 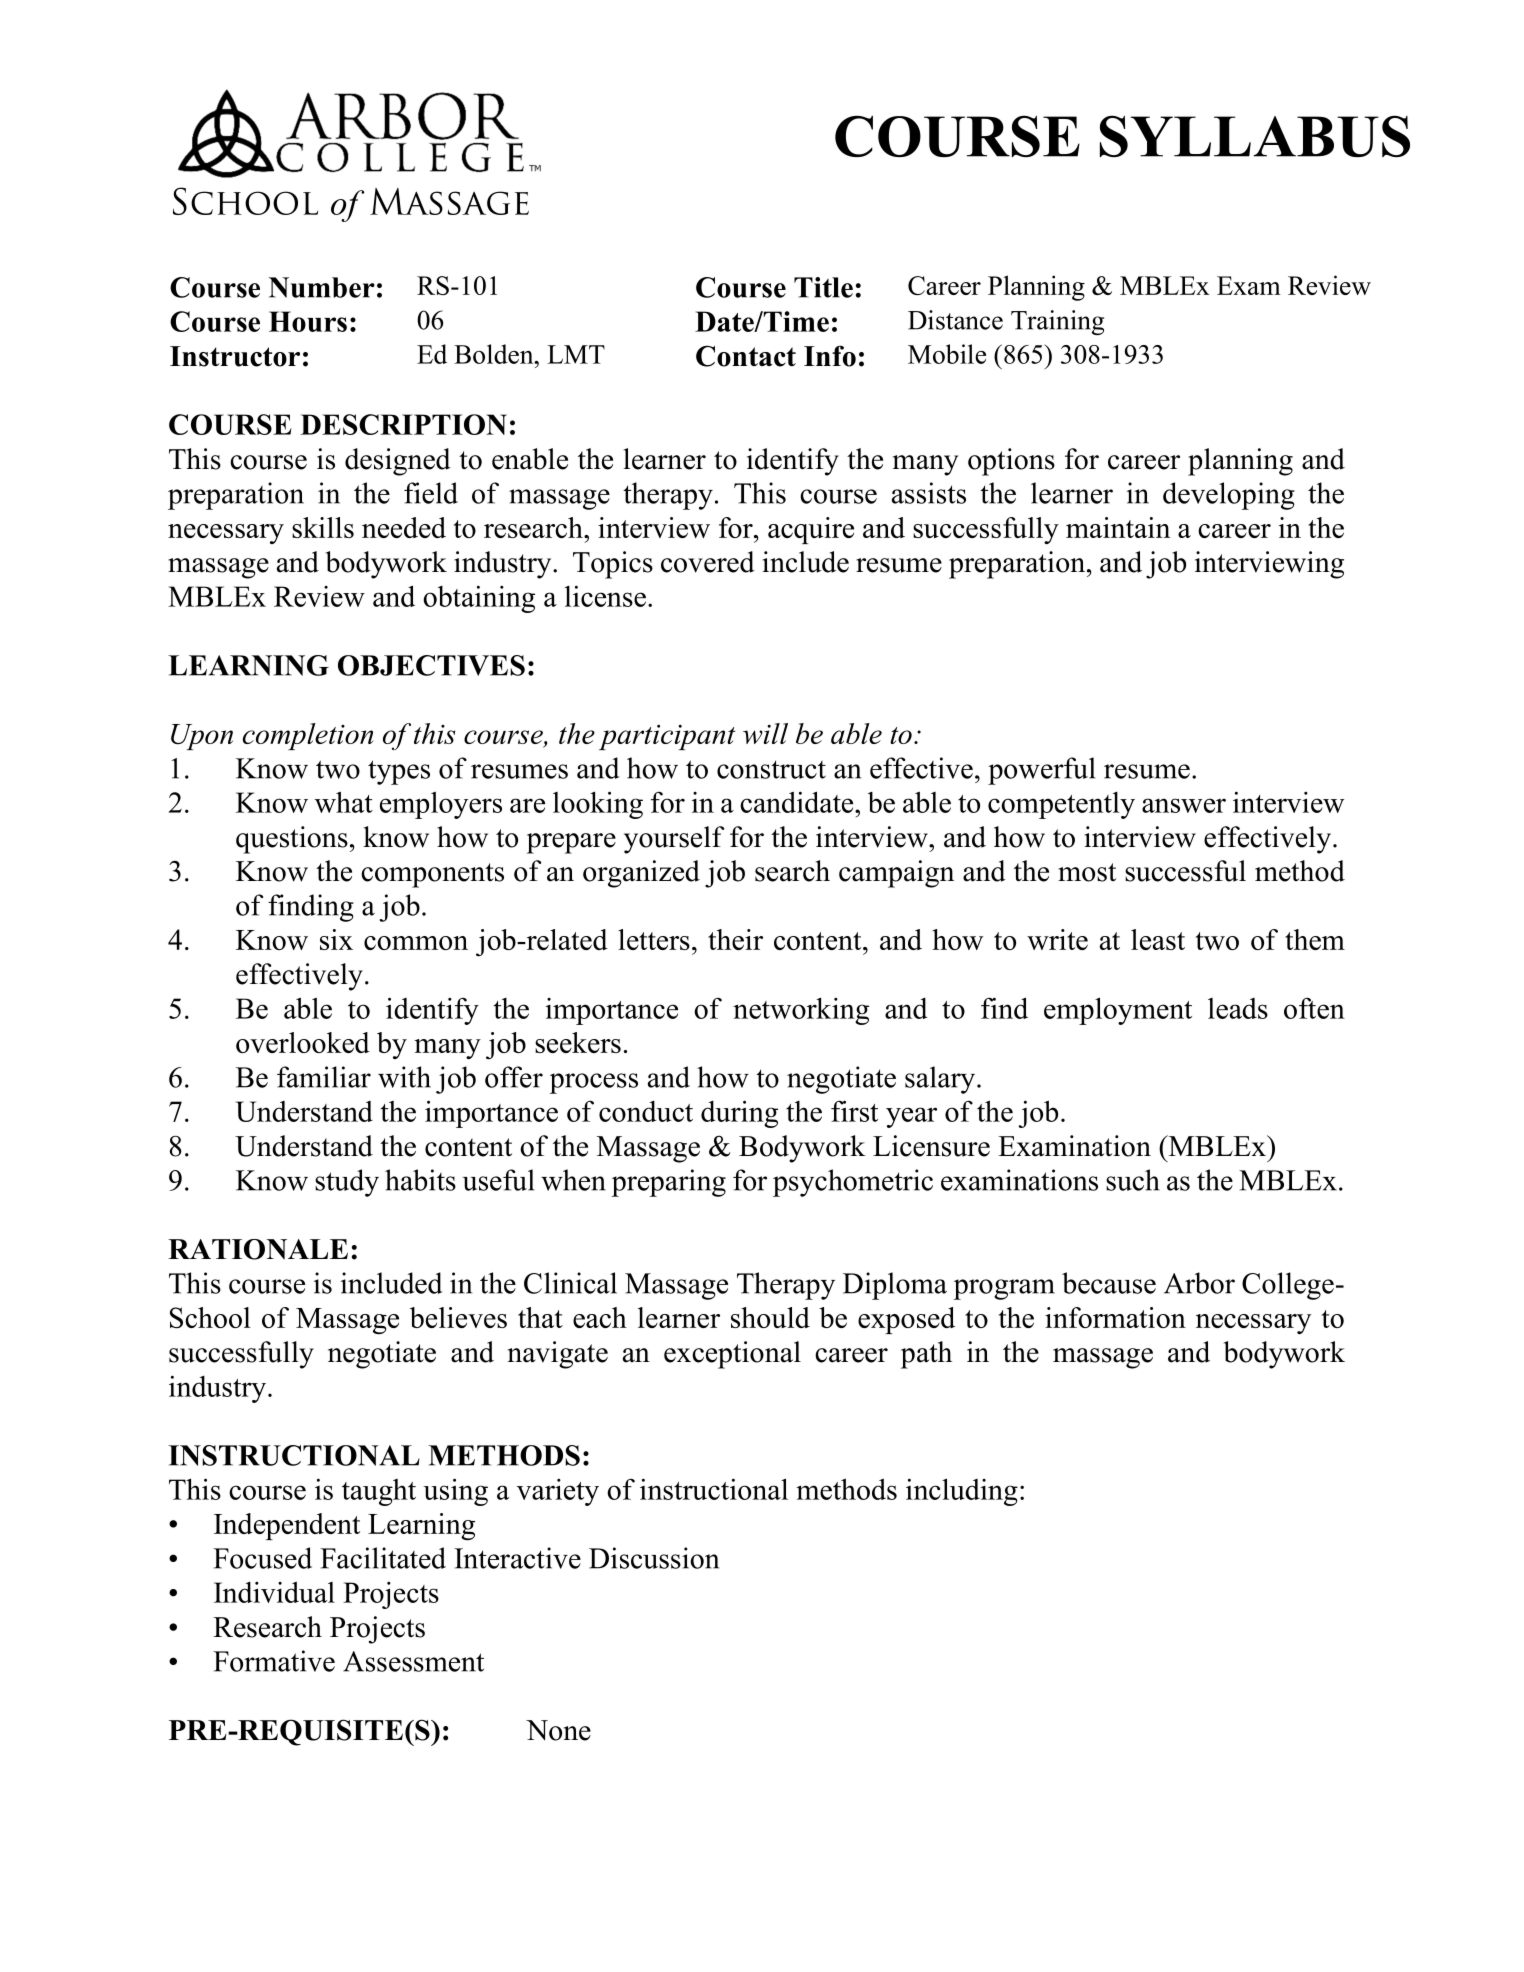 I want to click on Title, so click(x=823, y=287).
